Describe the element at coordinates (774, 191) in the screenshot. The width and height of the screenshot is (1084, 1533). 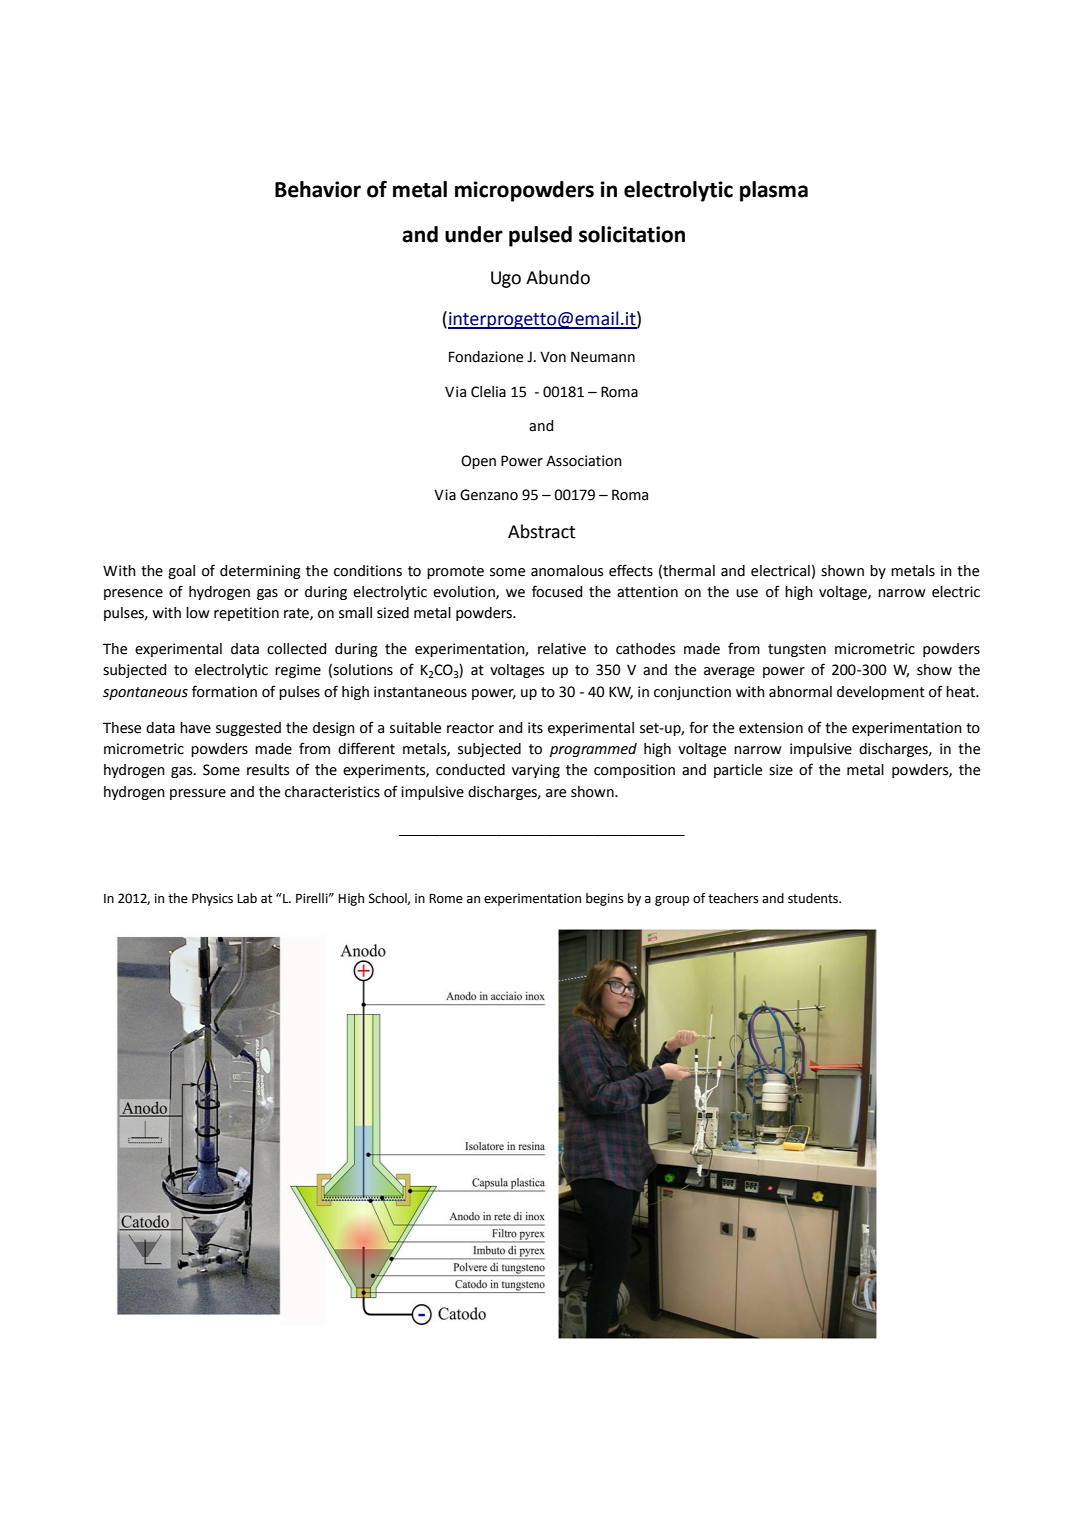
I see `plasma` at that location.
